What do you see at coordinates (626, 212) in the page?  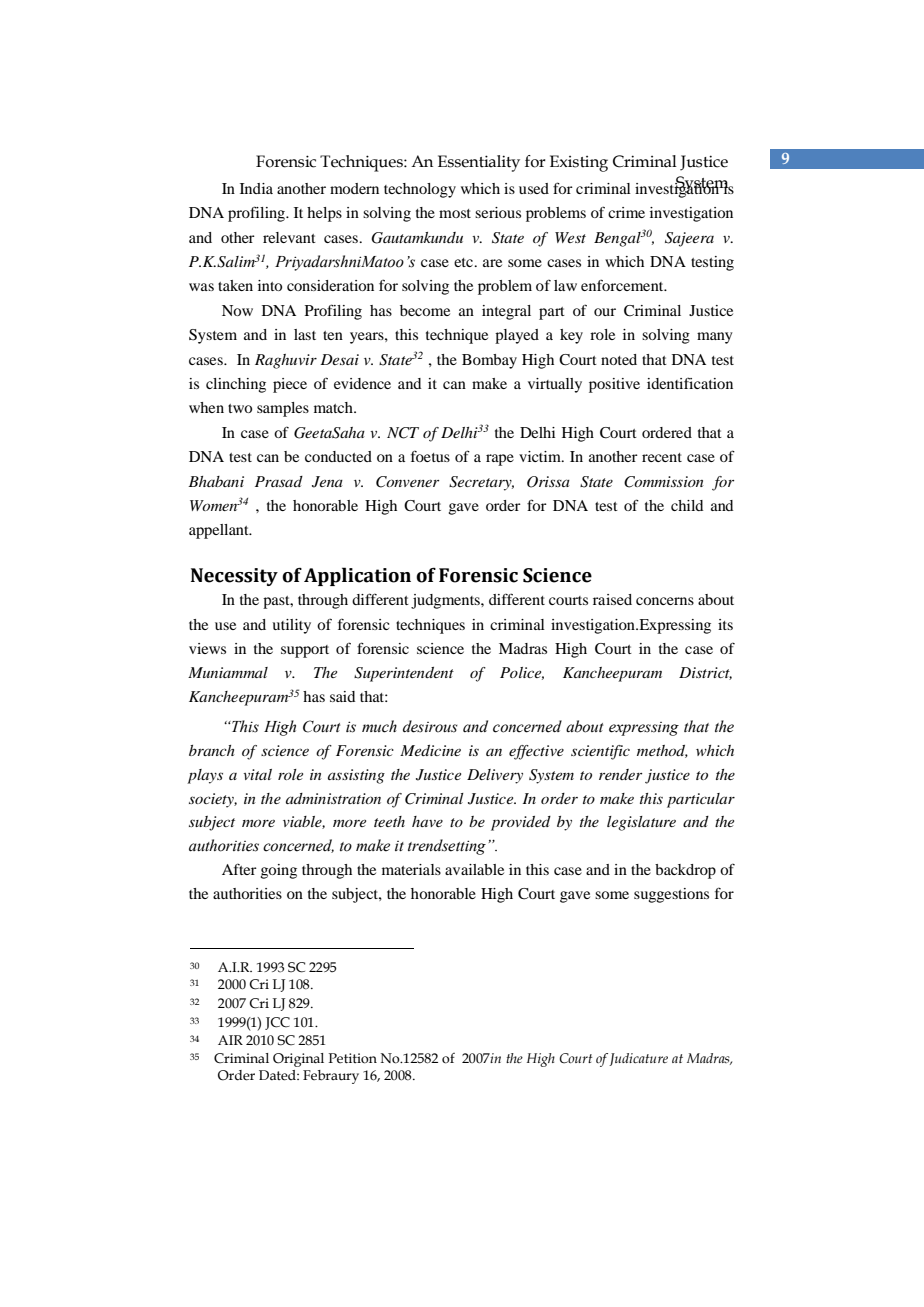 I see `crime` at bounding box center [626, 212].
